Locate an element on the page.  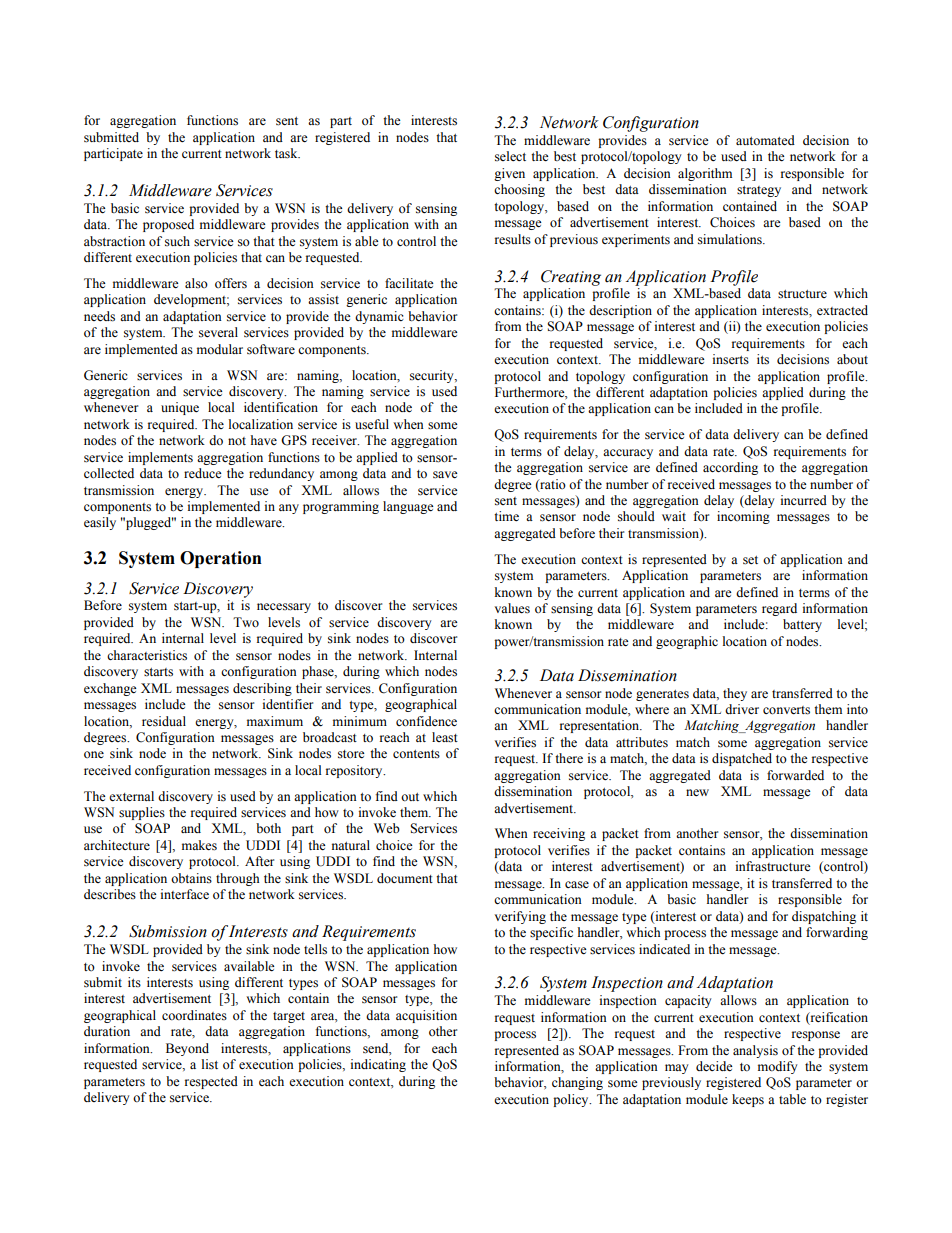
reduce is located at coordinates (203, 473).
